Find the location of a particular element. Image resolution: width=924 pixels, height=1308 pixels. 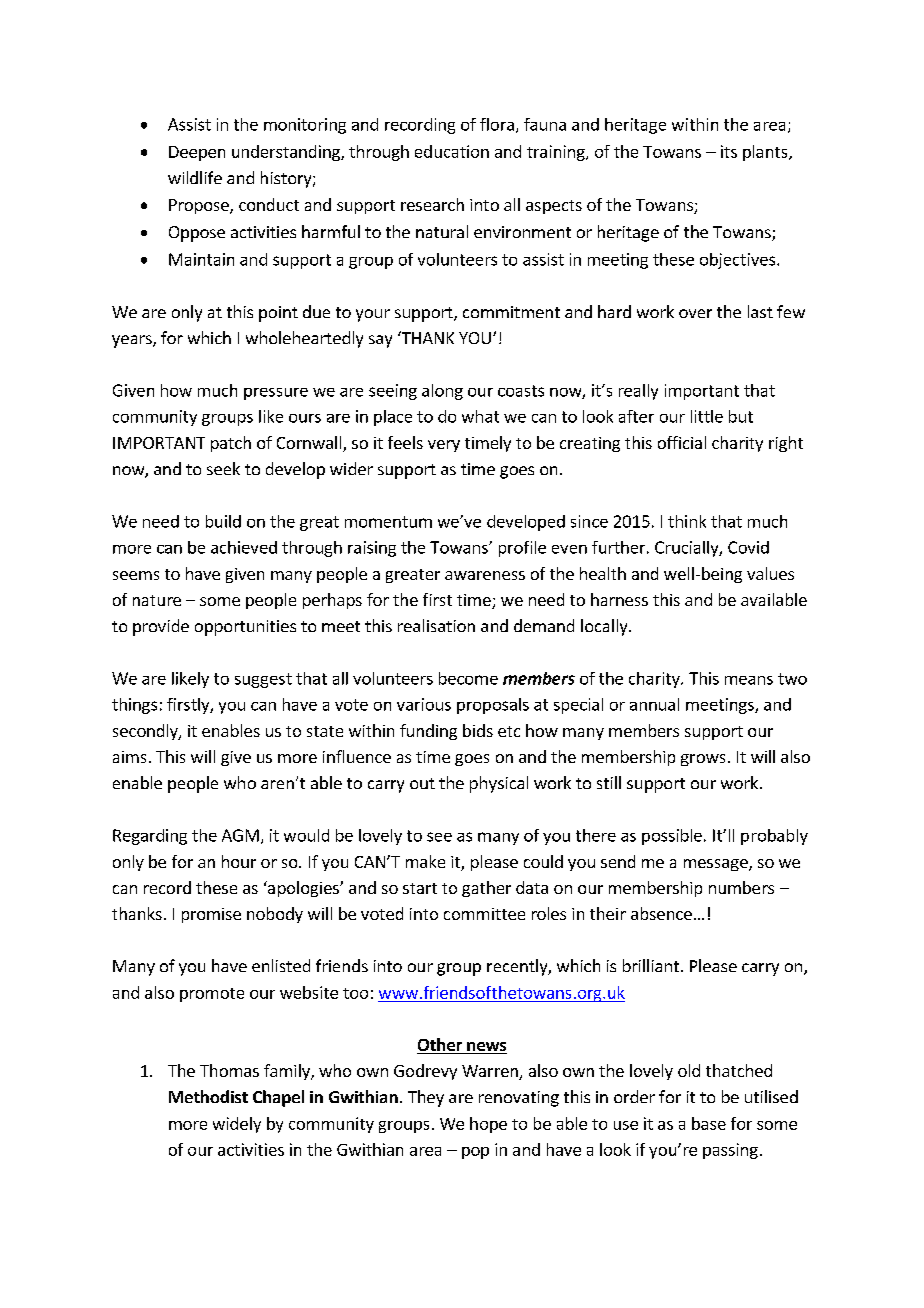

education is located at coordinates (452, 151).
